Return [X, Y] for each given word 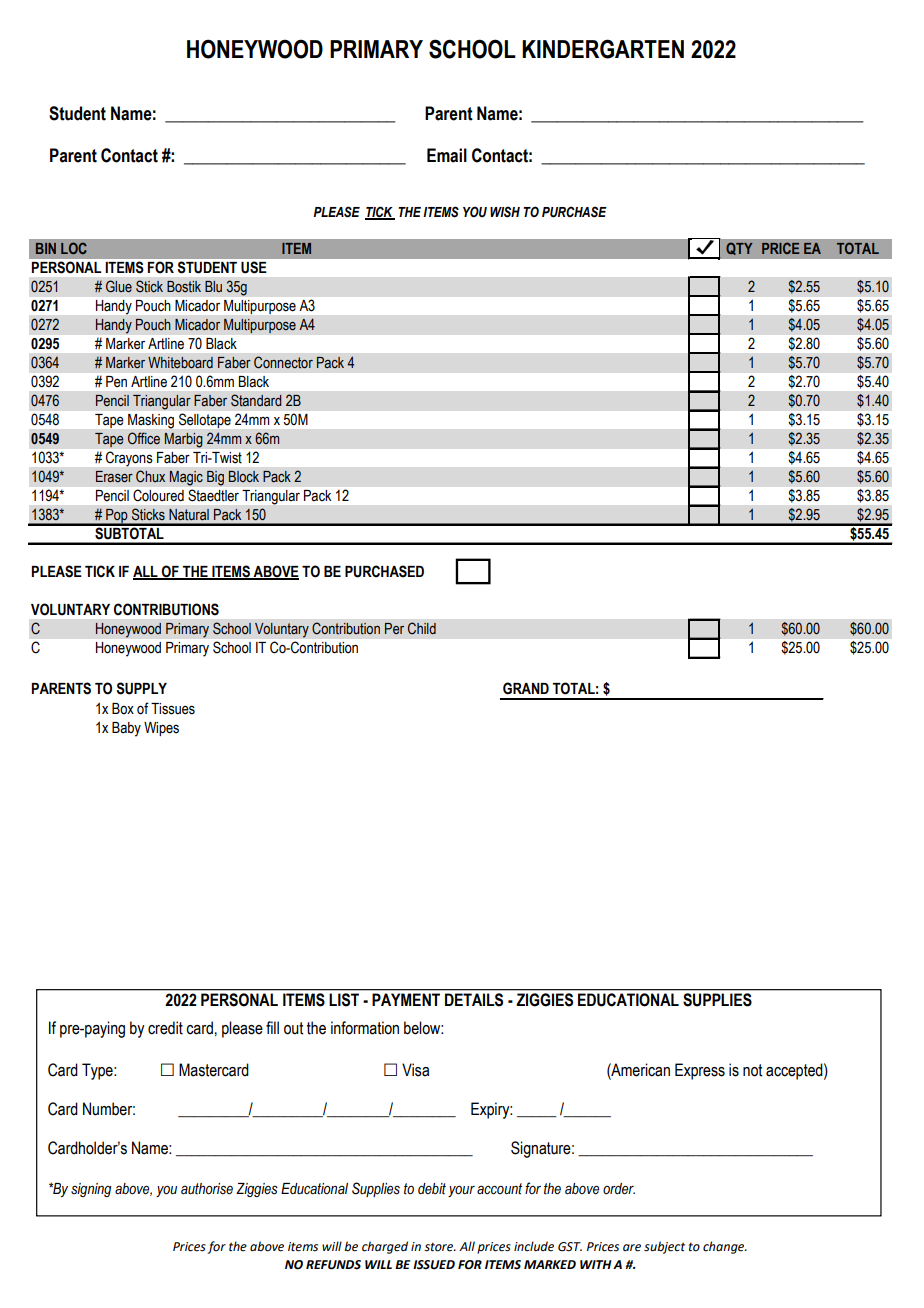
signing [91, 1190]
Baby [126, 729]
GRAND [526, 688]
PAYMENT [406, 999]
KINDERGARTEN [603, 49]
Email [447, 155]
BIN [46, 248]
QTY [739, 248]
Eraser [114, 477]
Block [244, 476]
